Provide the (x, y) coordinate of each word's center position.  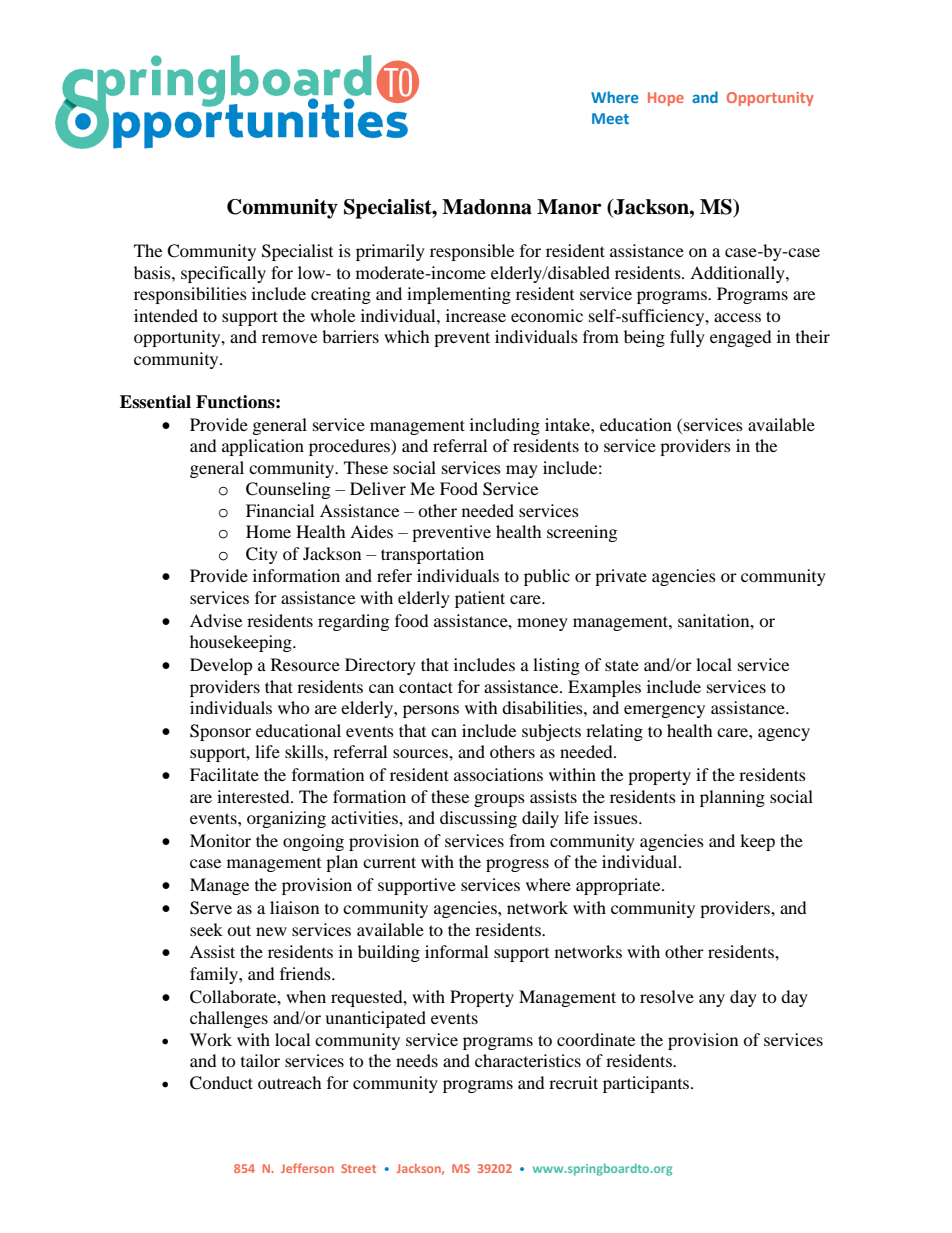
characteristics (528, 1060)
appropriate (619, 886)
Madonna (487, 207)
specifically (223, 274)
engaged (741, 338)
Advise (216, 620)
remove (289, 338)
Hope (666, 99)
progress (517, 865)
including (505, 426)
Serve (211, 908)
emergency (664, 711)
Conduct (221, 1083)
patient (480, 599)
